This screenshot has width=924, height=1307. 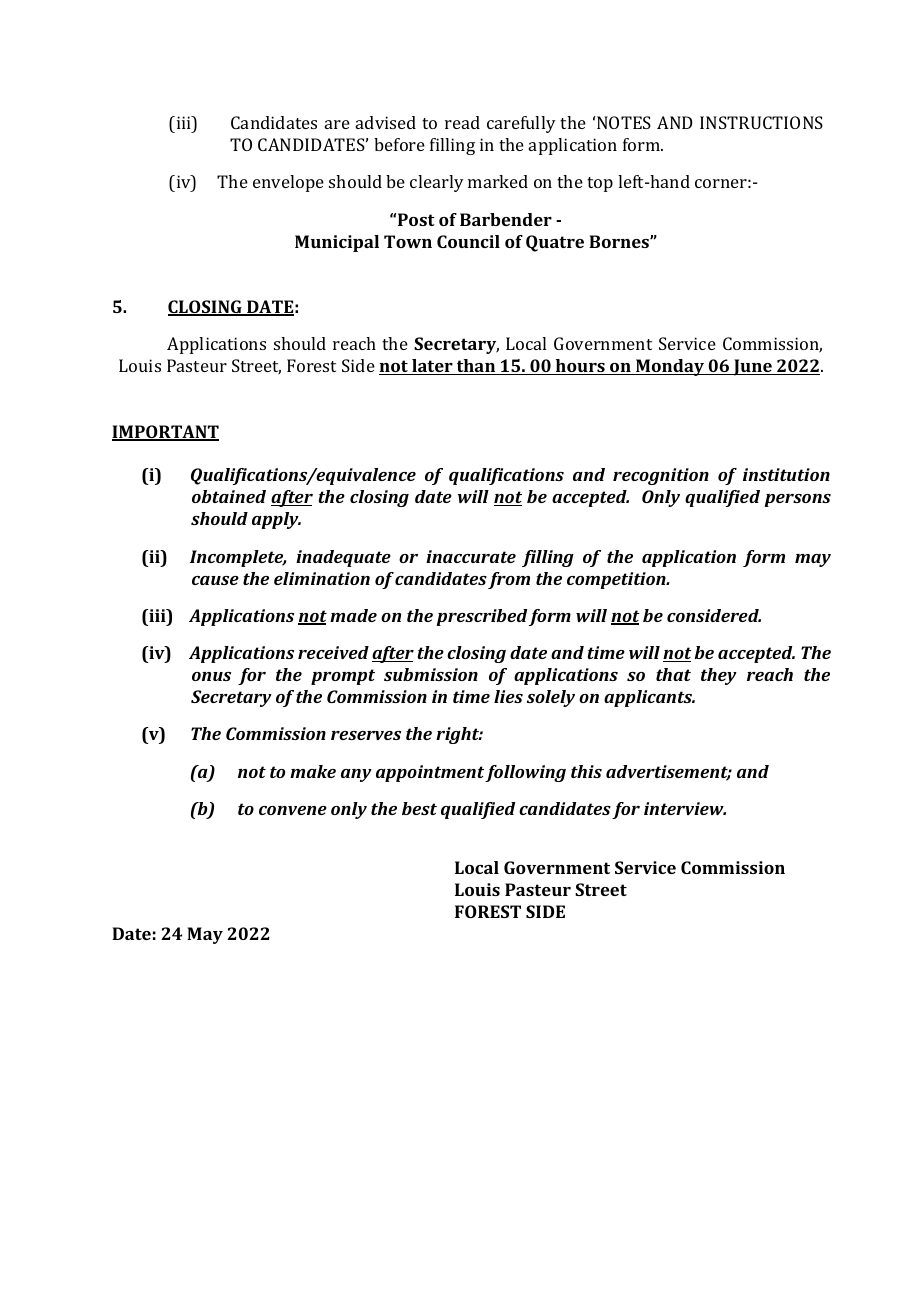 What do you see at coordinates (719, 676) in the screenshot?
I see `they` at bounding box center [719, 676].
